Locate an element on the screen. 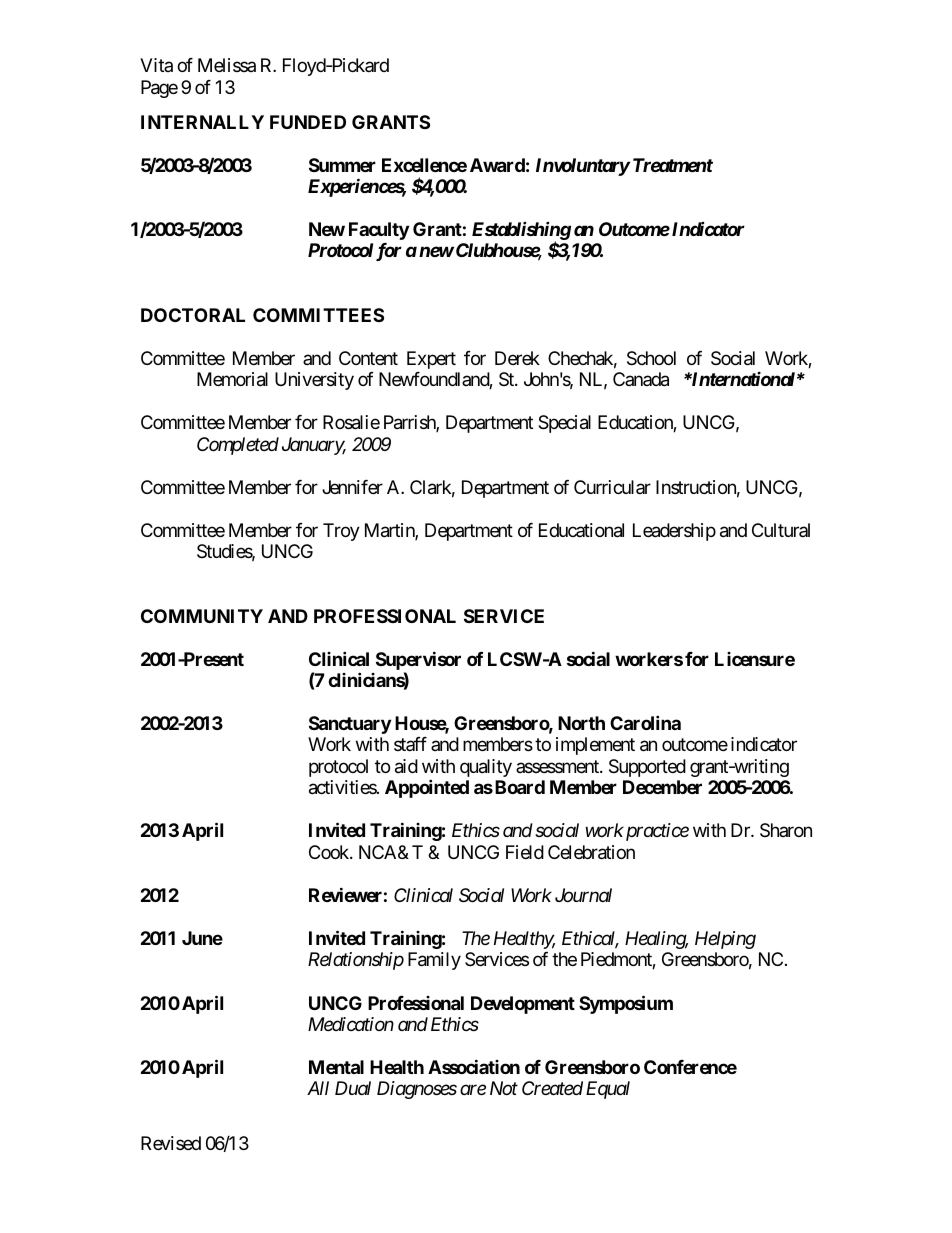 Image resolution: width=952 pixels, height=1233 pixels. COMMUNITY is located at coordinates (202, 616).
